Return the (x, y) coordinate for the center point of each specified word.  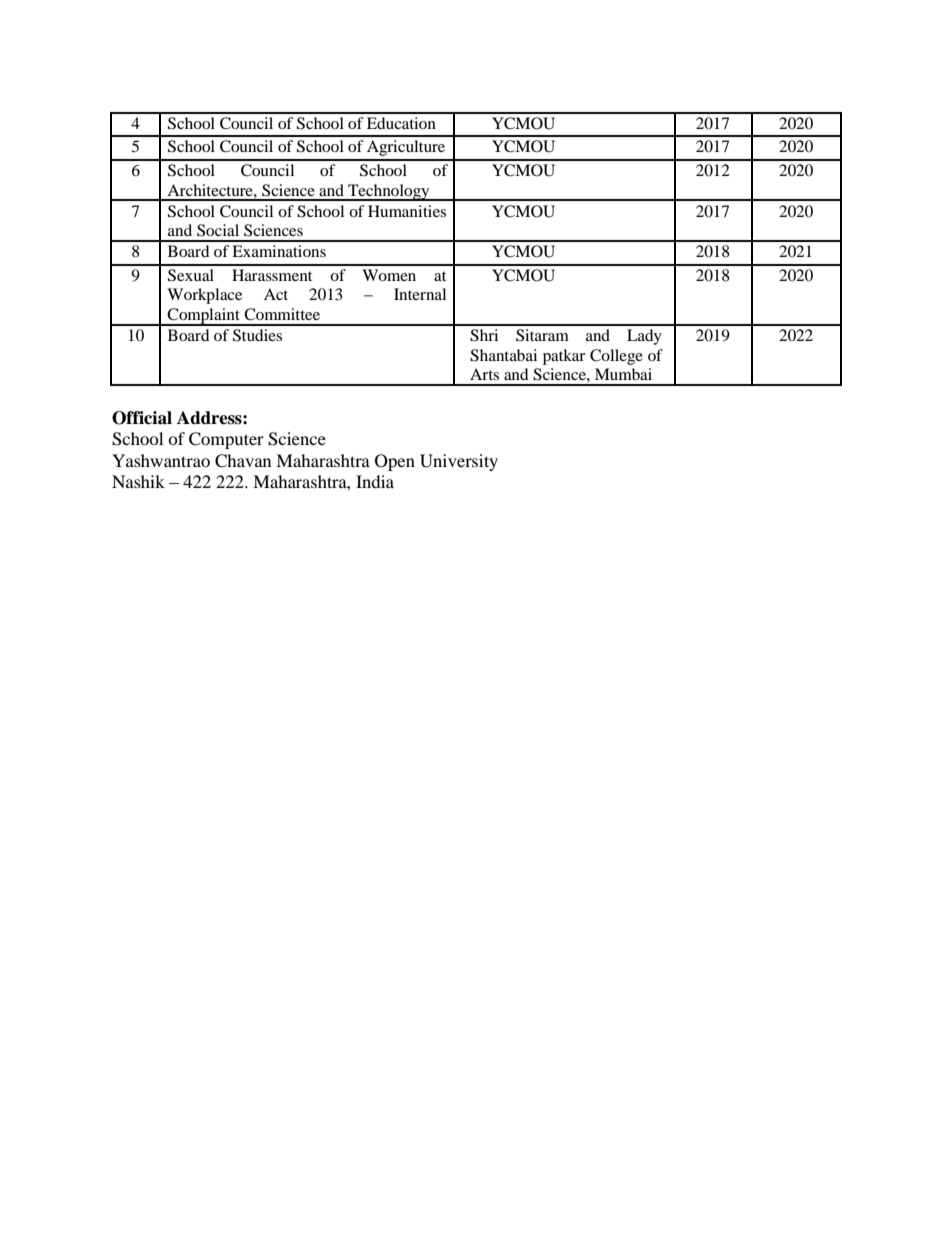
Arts (484, 374)
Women (389, 275)
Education (401, 123)
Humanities (407, 211)
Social (218, 230)
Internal (420, 294)
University (459, 462)
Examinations (279, 251)
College (616, 357)
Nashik (138, 481)
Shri (484, 335)
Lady (644, 337)
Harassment (272, 275)
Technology (389, 192)
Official (142, 418)
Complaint (204, 317)
